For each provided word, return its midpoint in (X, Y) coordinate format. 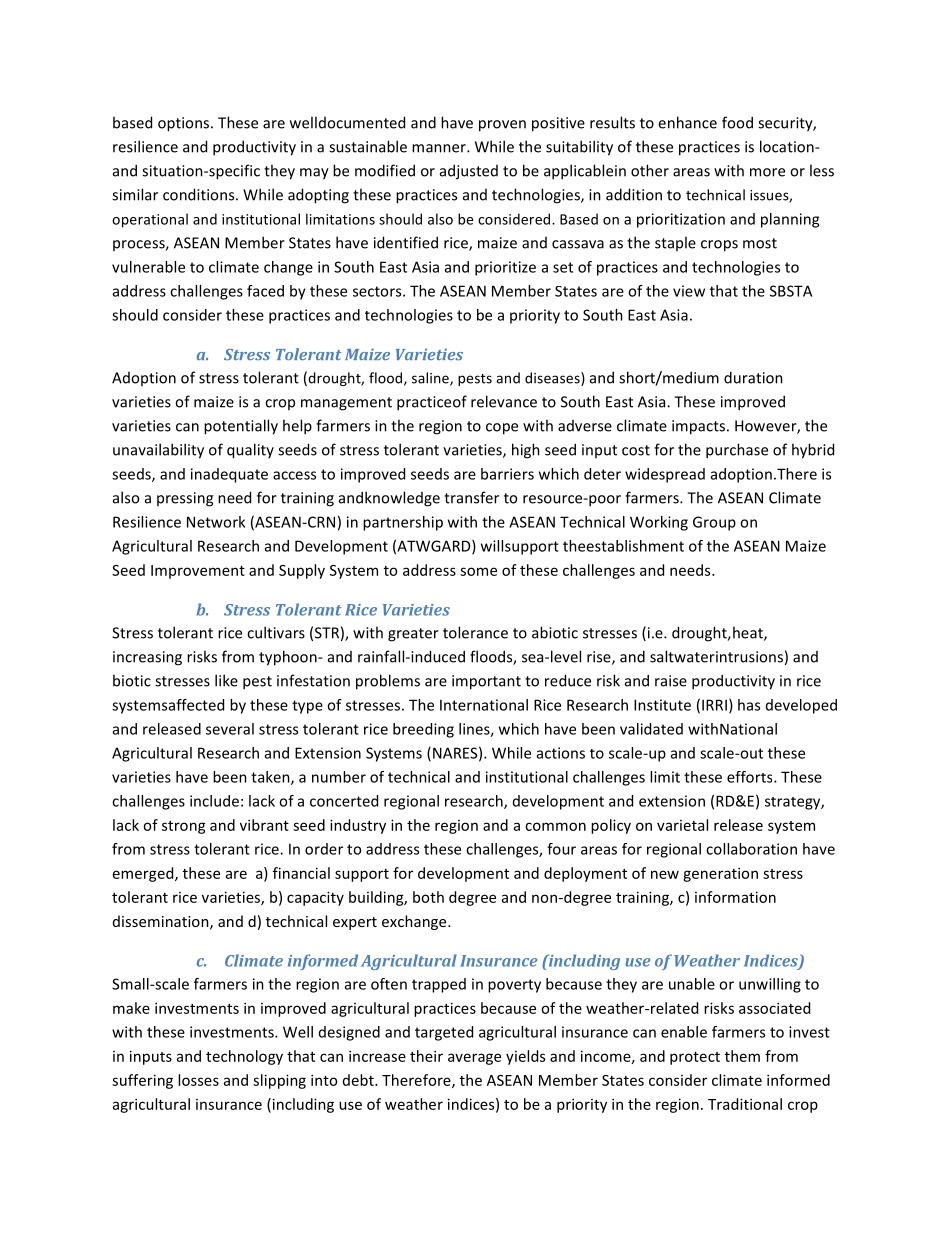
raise (671, 681)
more (767, 172)
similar (135, 194)
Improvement (198, 572)
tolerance (475, 632)
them (742, 1056)
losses (198, 1080)
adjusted (469, 172)
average (474, 1059)
